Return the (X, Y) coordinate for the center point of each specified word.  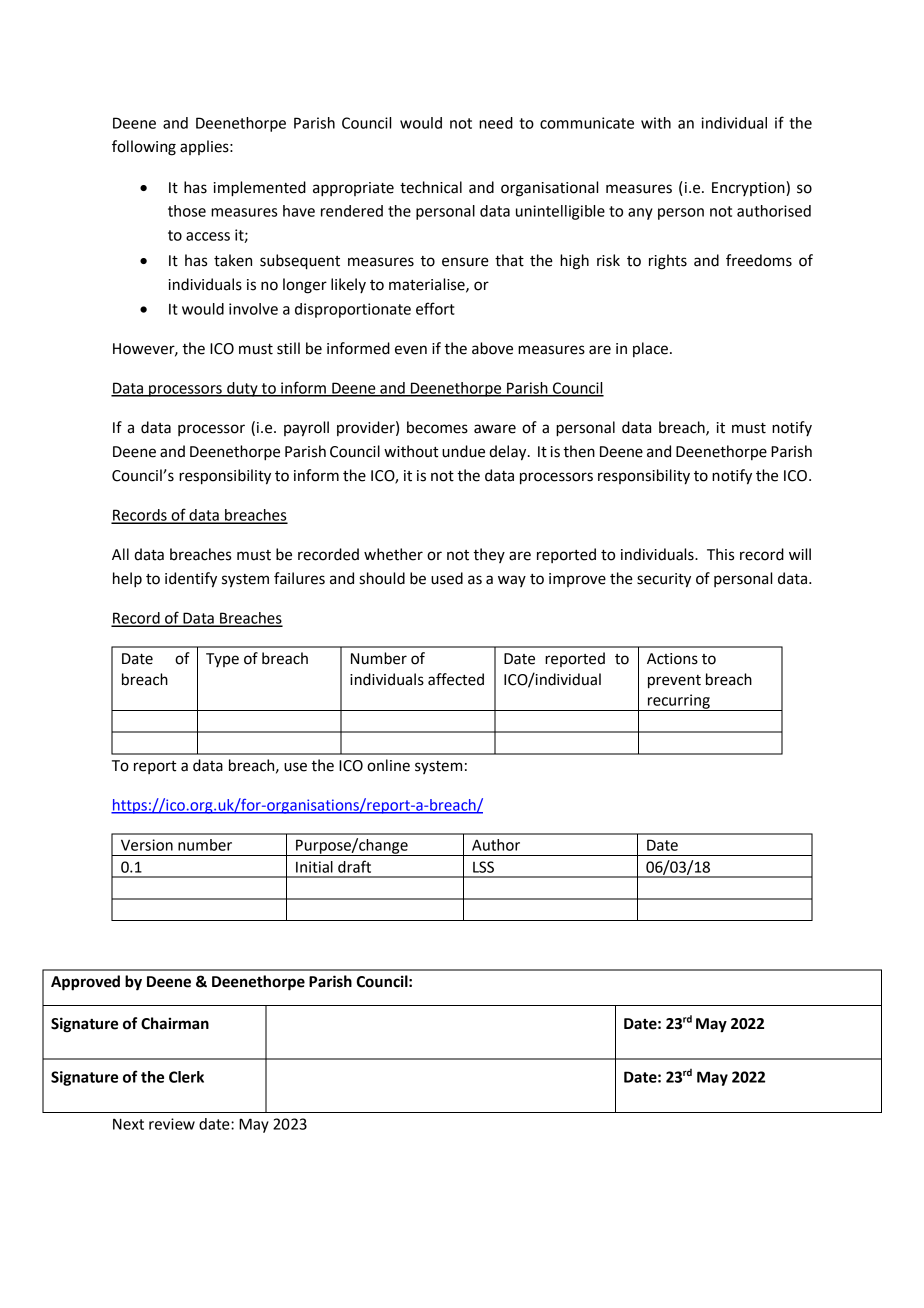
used (447, 578)
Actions (672, 659)
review (172, 1124)
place (650, 349)
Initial (314, 867)
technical (431, 187)
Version (147, 845)
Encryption (749, 189)
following (144, 148)
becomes (437, 427)
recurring (679, 702)
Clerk (186, 1077)
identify (191, 580)
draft (354, 866)
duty (242, 389)
